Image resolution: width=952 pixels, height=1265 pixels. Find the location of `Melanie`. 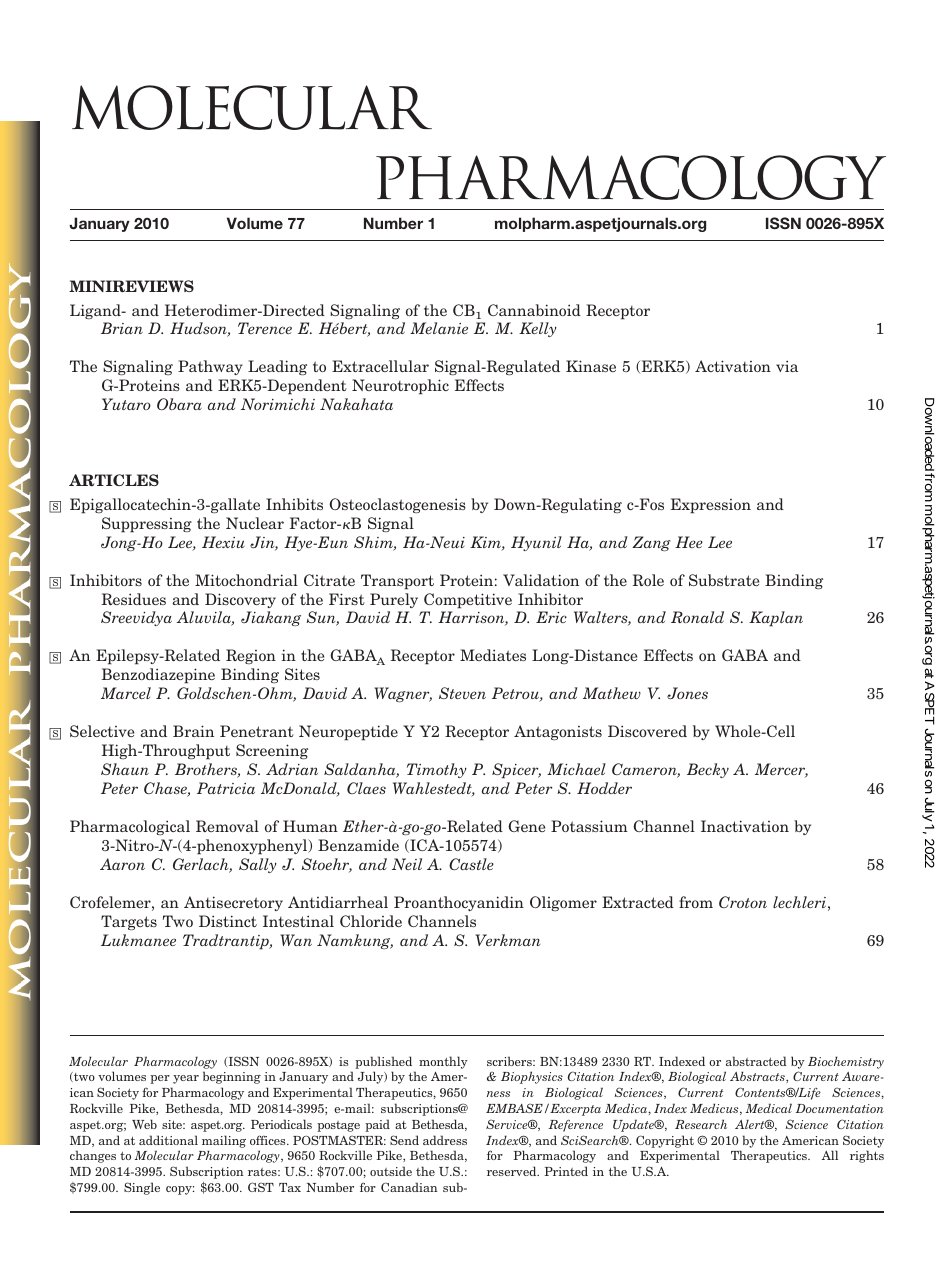

Melanie is located at coordinates (439, 328).
